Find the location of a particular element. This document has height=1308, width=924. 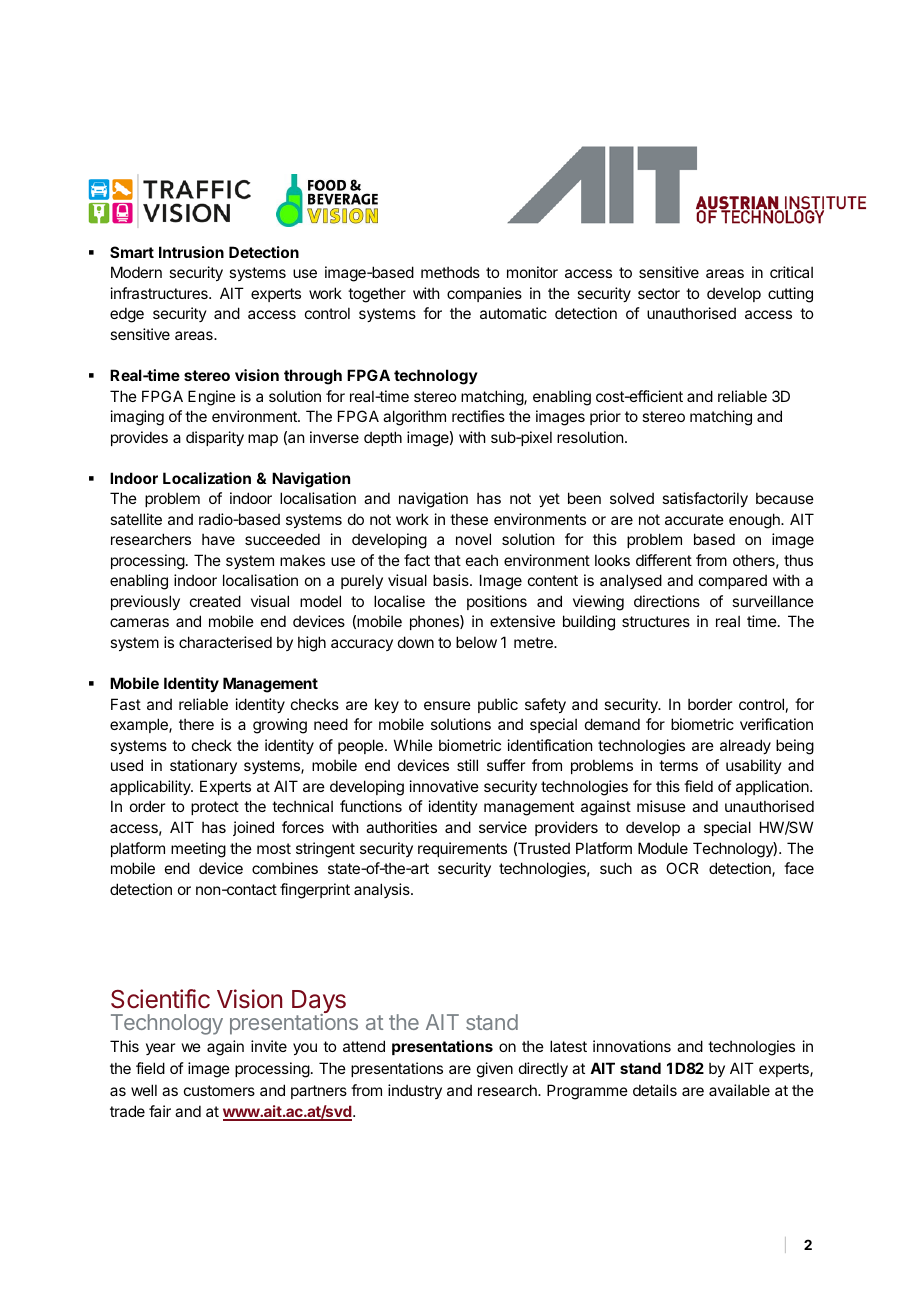

accurate is located at coordinates (694, 519).
